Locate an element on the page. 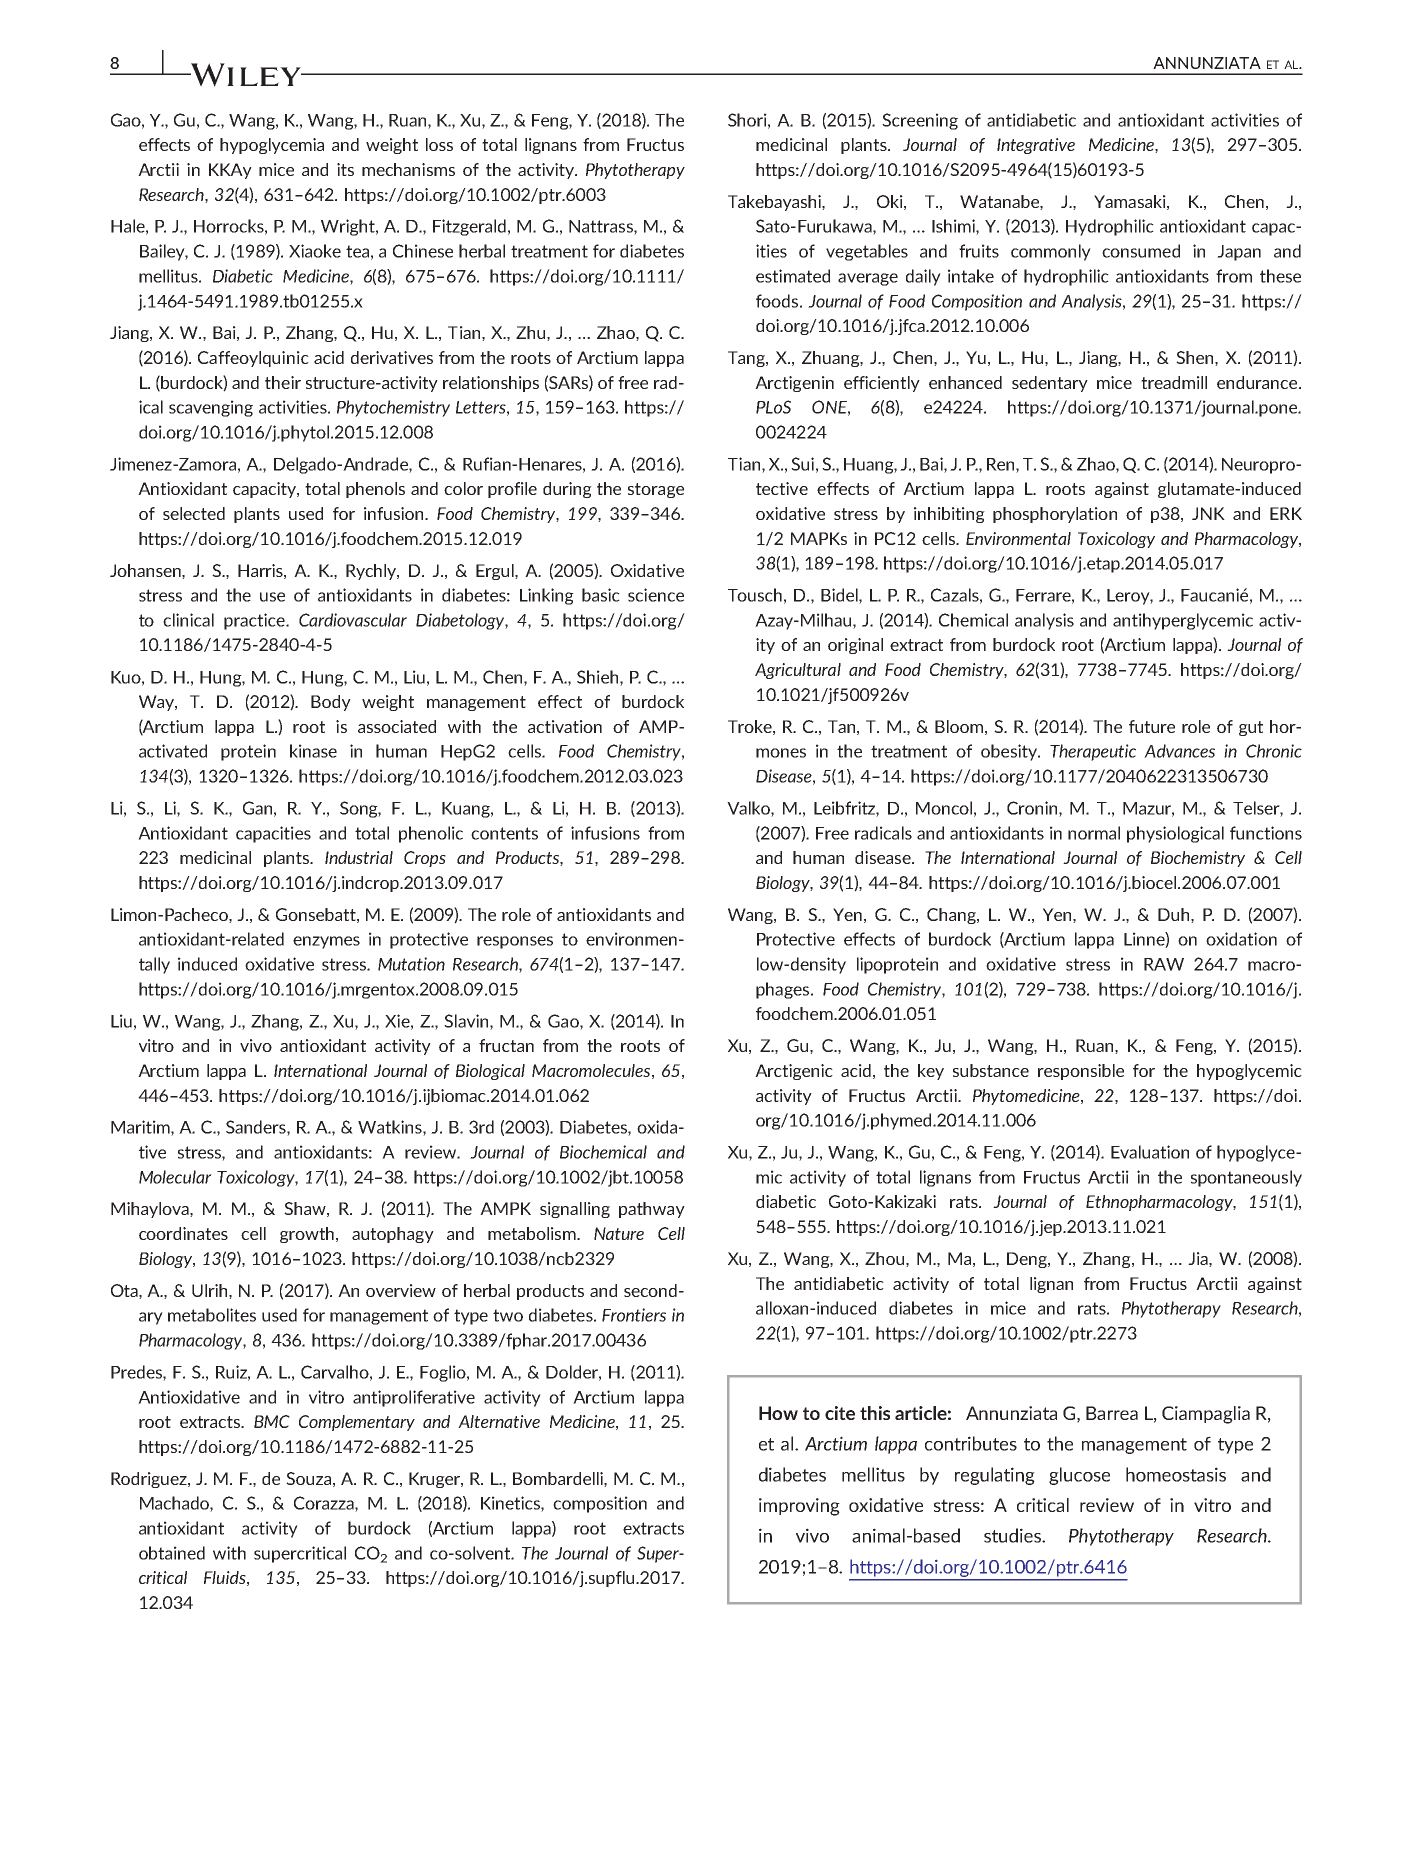 This document has width=1408, height=1850. mechanisms is located at coordinates (408, 169).
